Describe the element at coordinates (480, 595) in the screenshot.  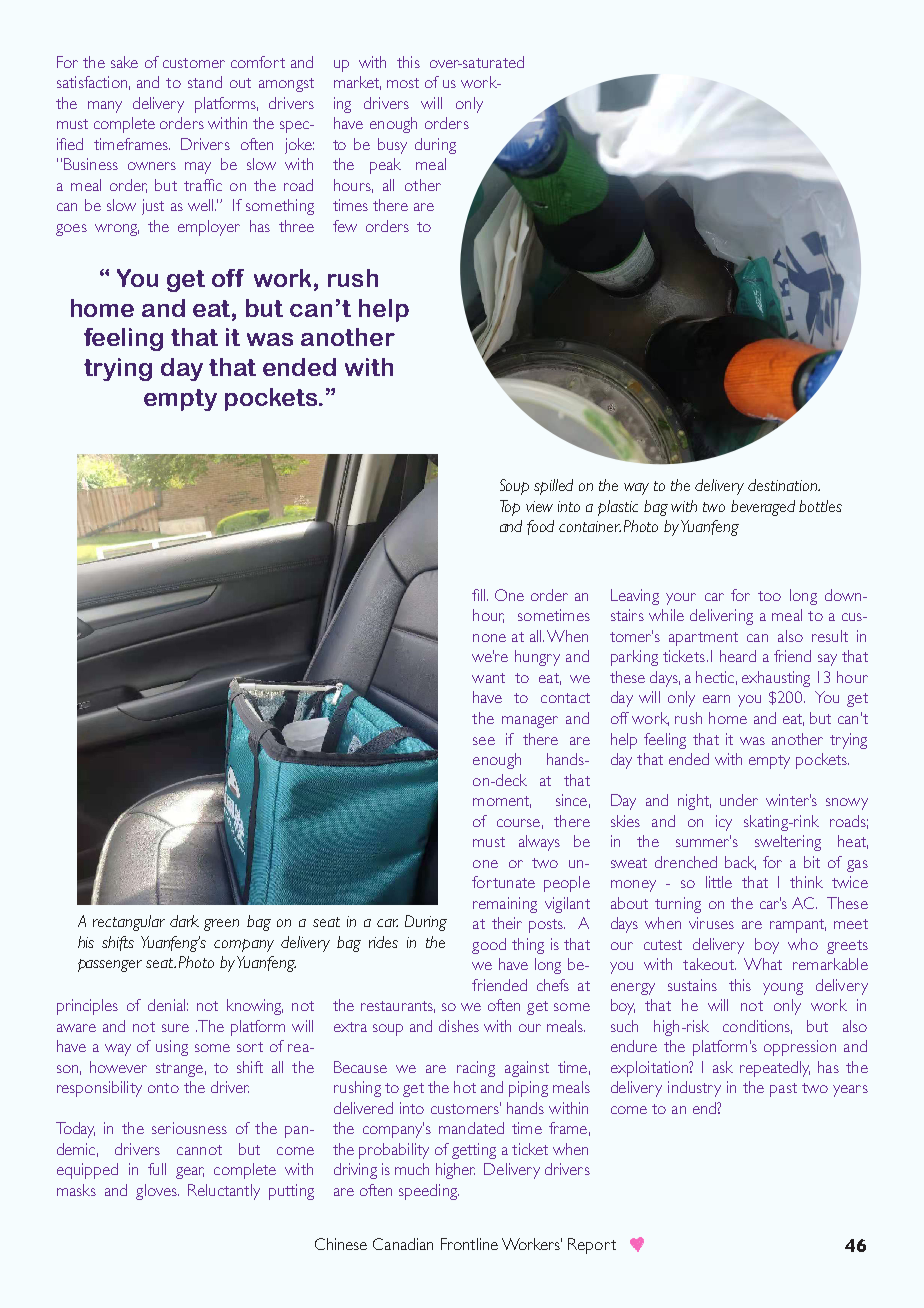
I see `fill` at that location.
